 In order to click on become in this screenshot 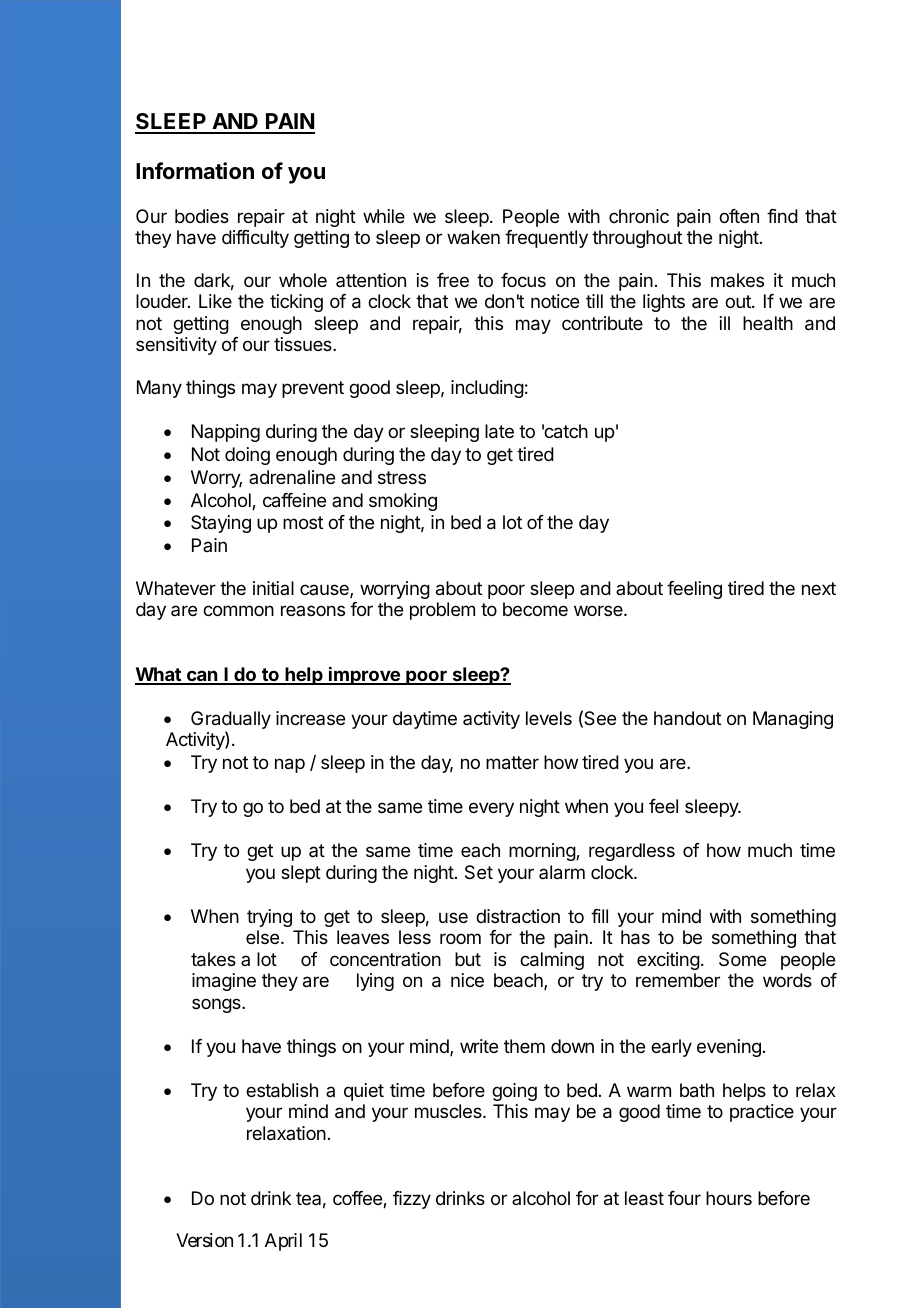, I will do `click(535, 609)`.
